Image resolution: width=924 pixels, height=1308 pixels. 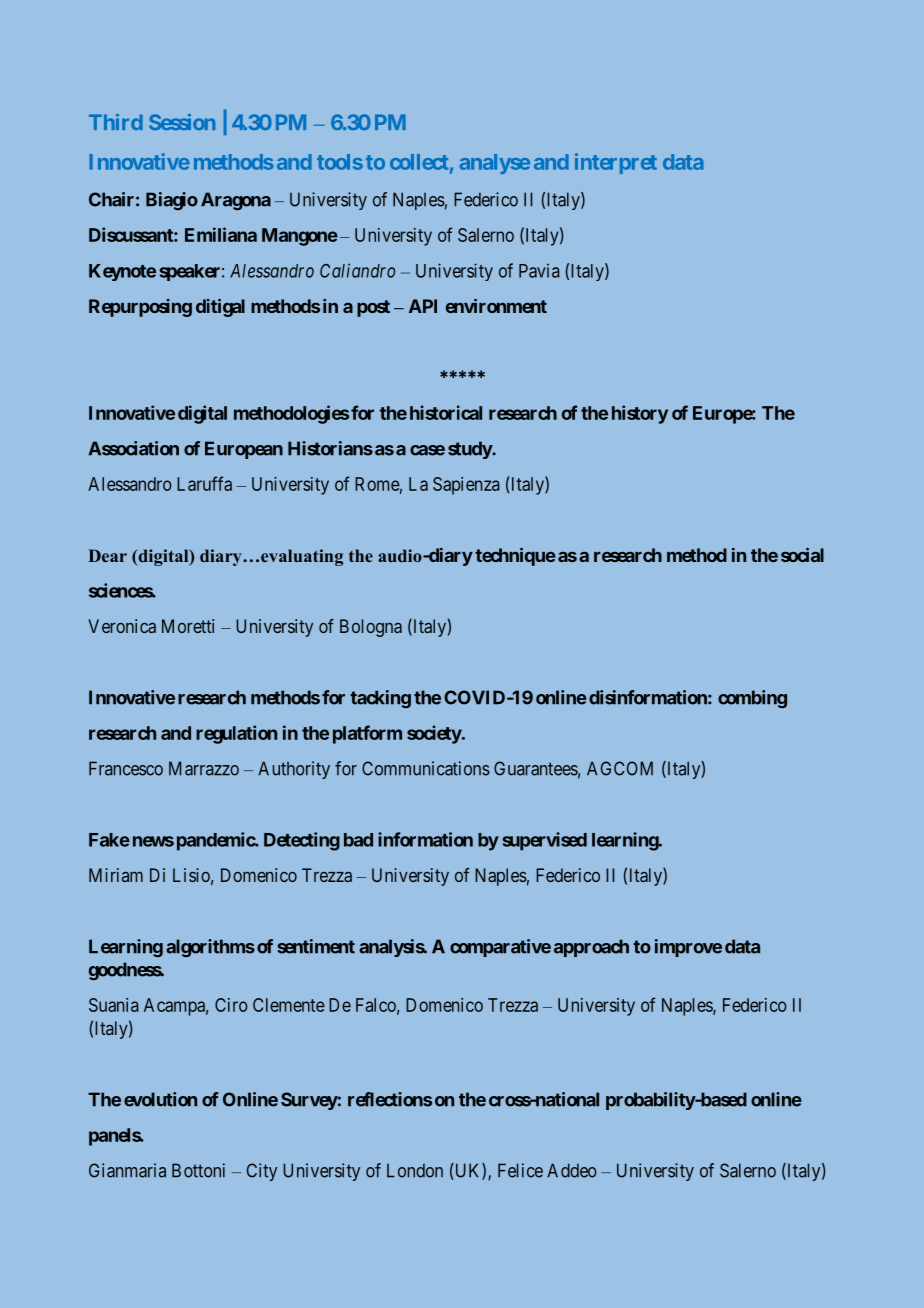 I want to click on supervised, so click(x=545, y=841).
